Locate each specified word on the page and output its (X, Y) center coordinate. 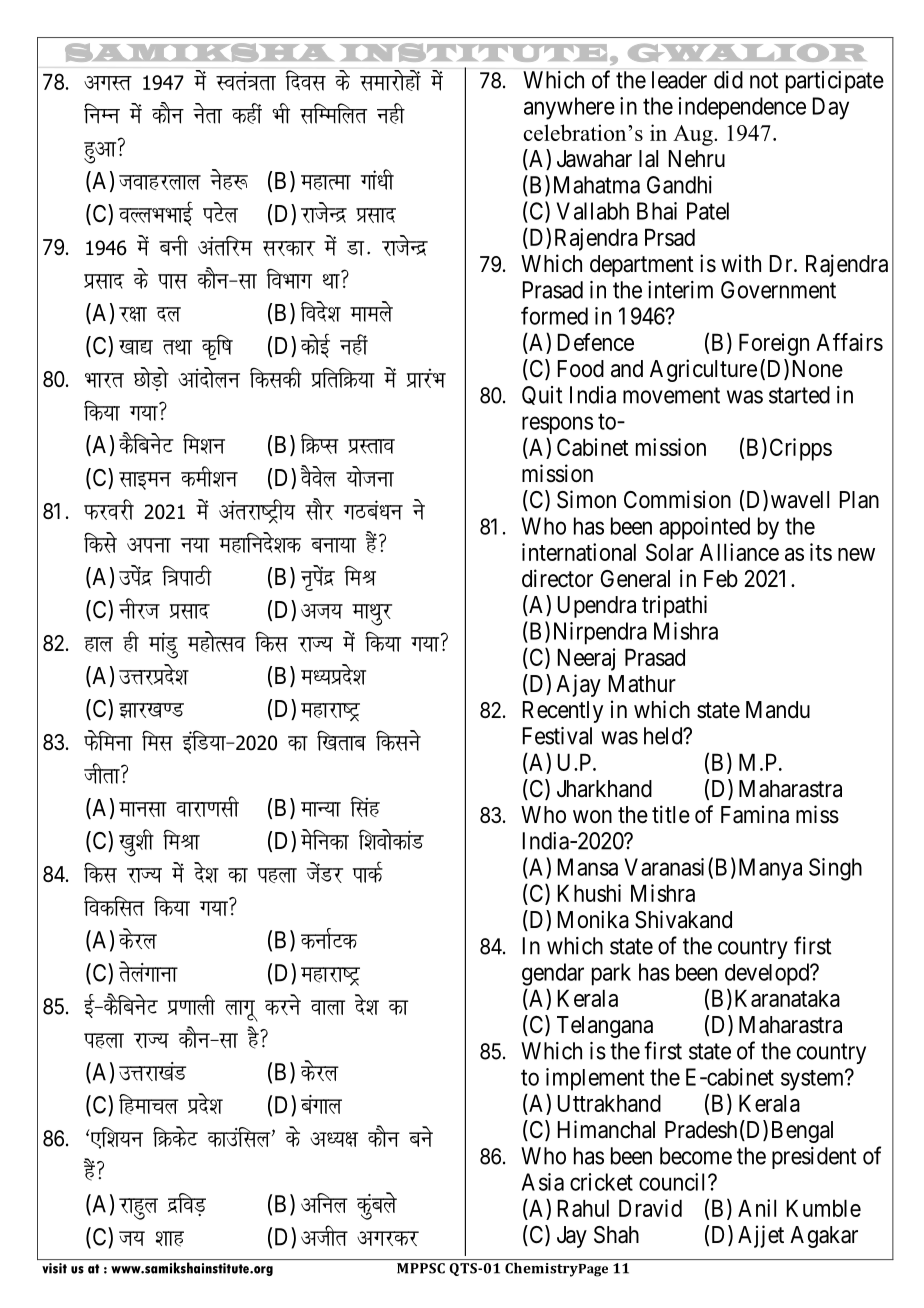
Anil (757, 1208)
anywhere (569, 108)
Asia (542, 1182)
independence (742, 108)
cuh (173, 245)
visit (54, 1268)
